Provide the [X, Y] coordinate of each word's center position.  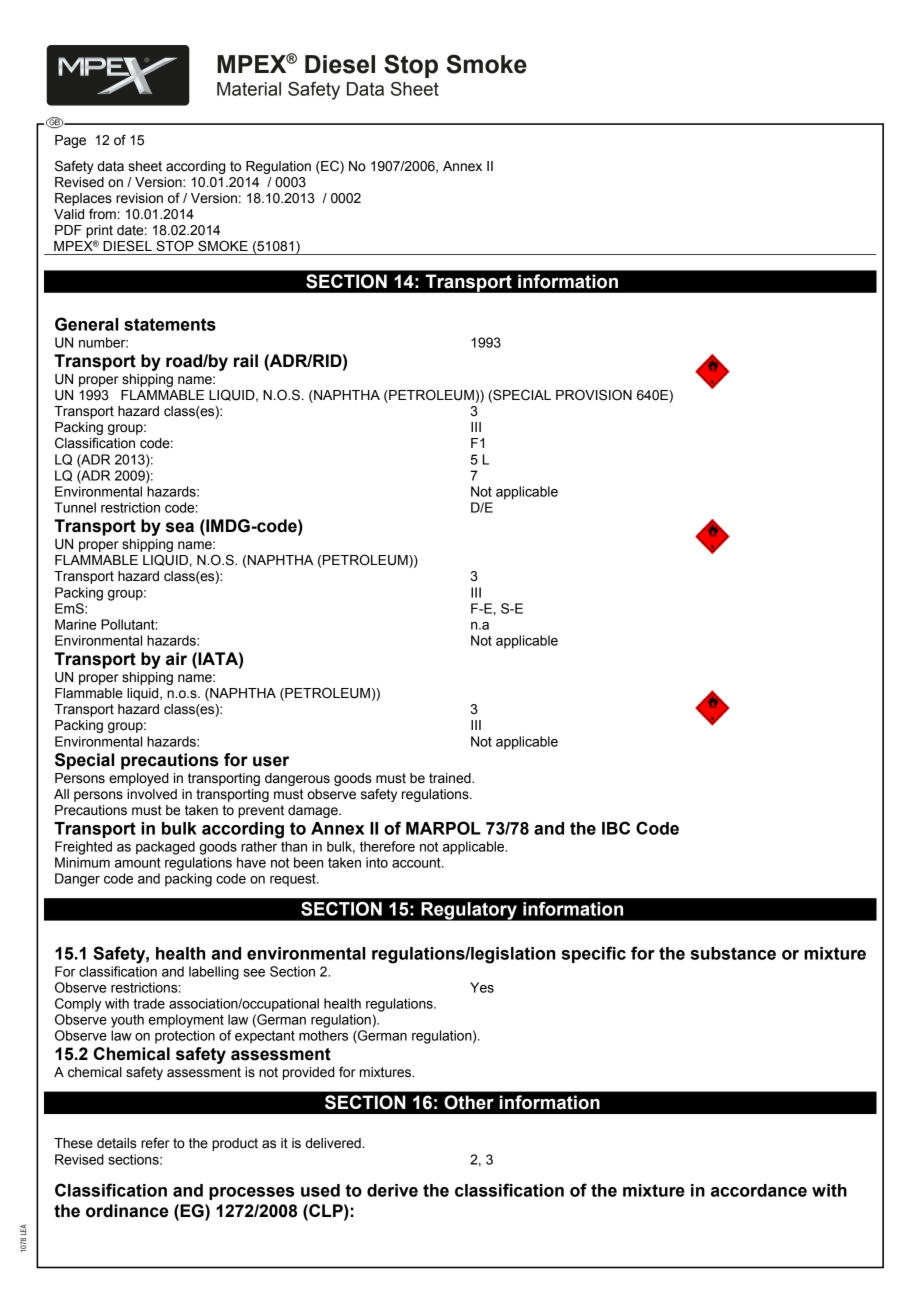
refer [155, 1143]
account [417, 863]
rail [246, 361]
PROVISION [594, 395]
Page [70, 141]
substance [733, 953]
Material [249, 89]
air [176, 659]
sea [180, 527]
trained [451, 778]
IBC [616, 828]
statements [170, 324]
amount [138, 863]
